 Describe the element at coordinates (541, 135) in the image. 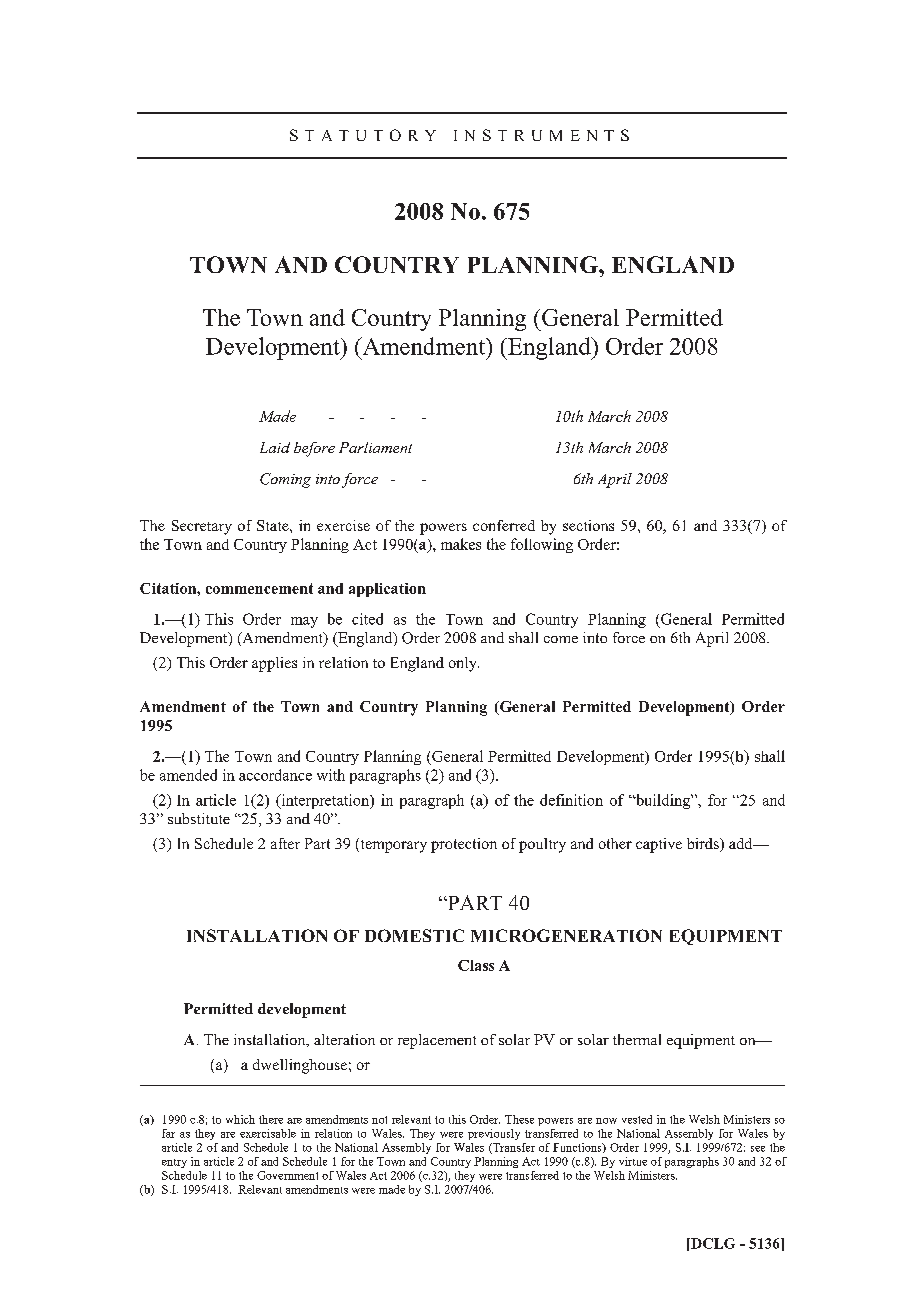

I see `INSTRUMENTS` at that location.
